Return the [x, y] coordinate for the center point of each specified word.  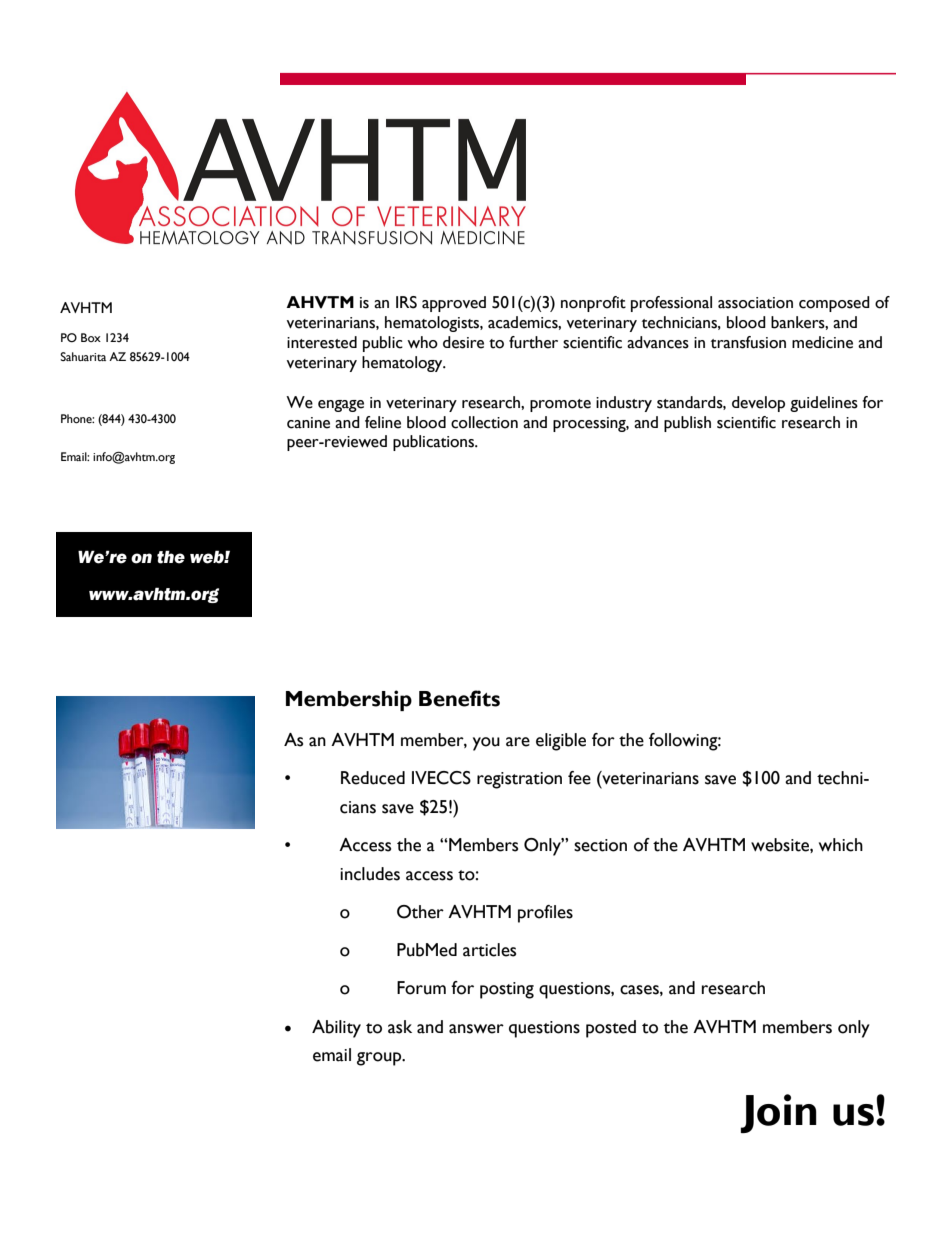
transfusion [748, 342]
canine [308, 423]
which [841, 845]
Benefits [459, 698]
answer [476, 1029]
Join [778, 1113]
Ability [336, 1029]
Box [91, 337]
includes [370, 874]
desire [463, 342]
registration [519, 780]
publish [687, 424]
